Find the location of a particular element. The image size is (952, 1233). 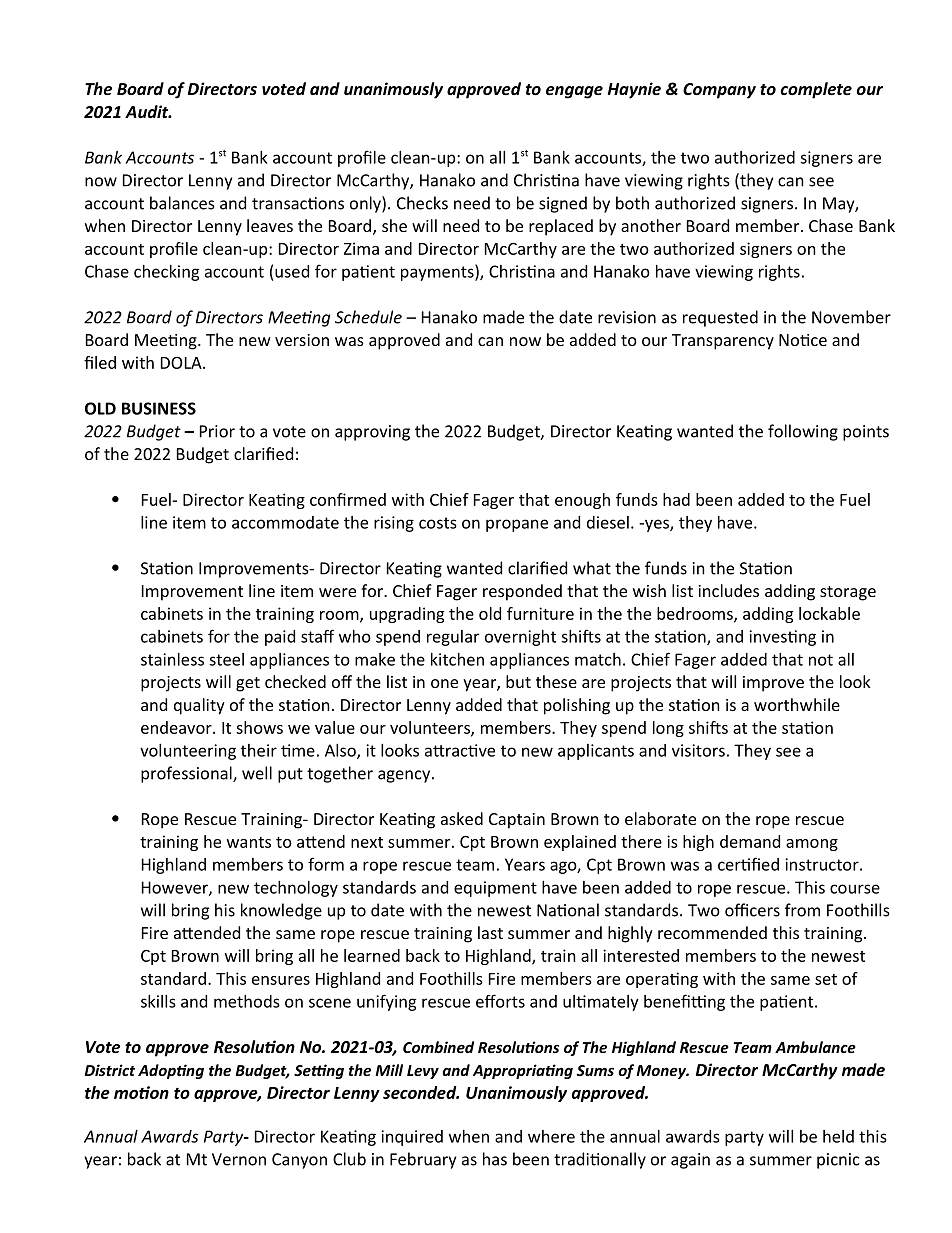

Vernon is located at coordinates (239, 1159).
